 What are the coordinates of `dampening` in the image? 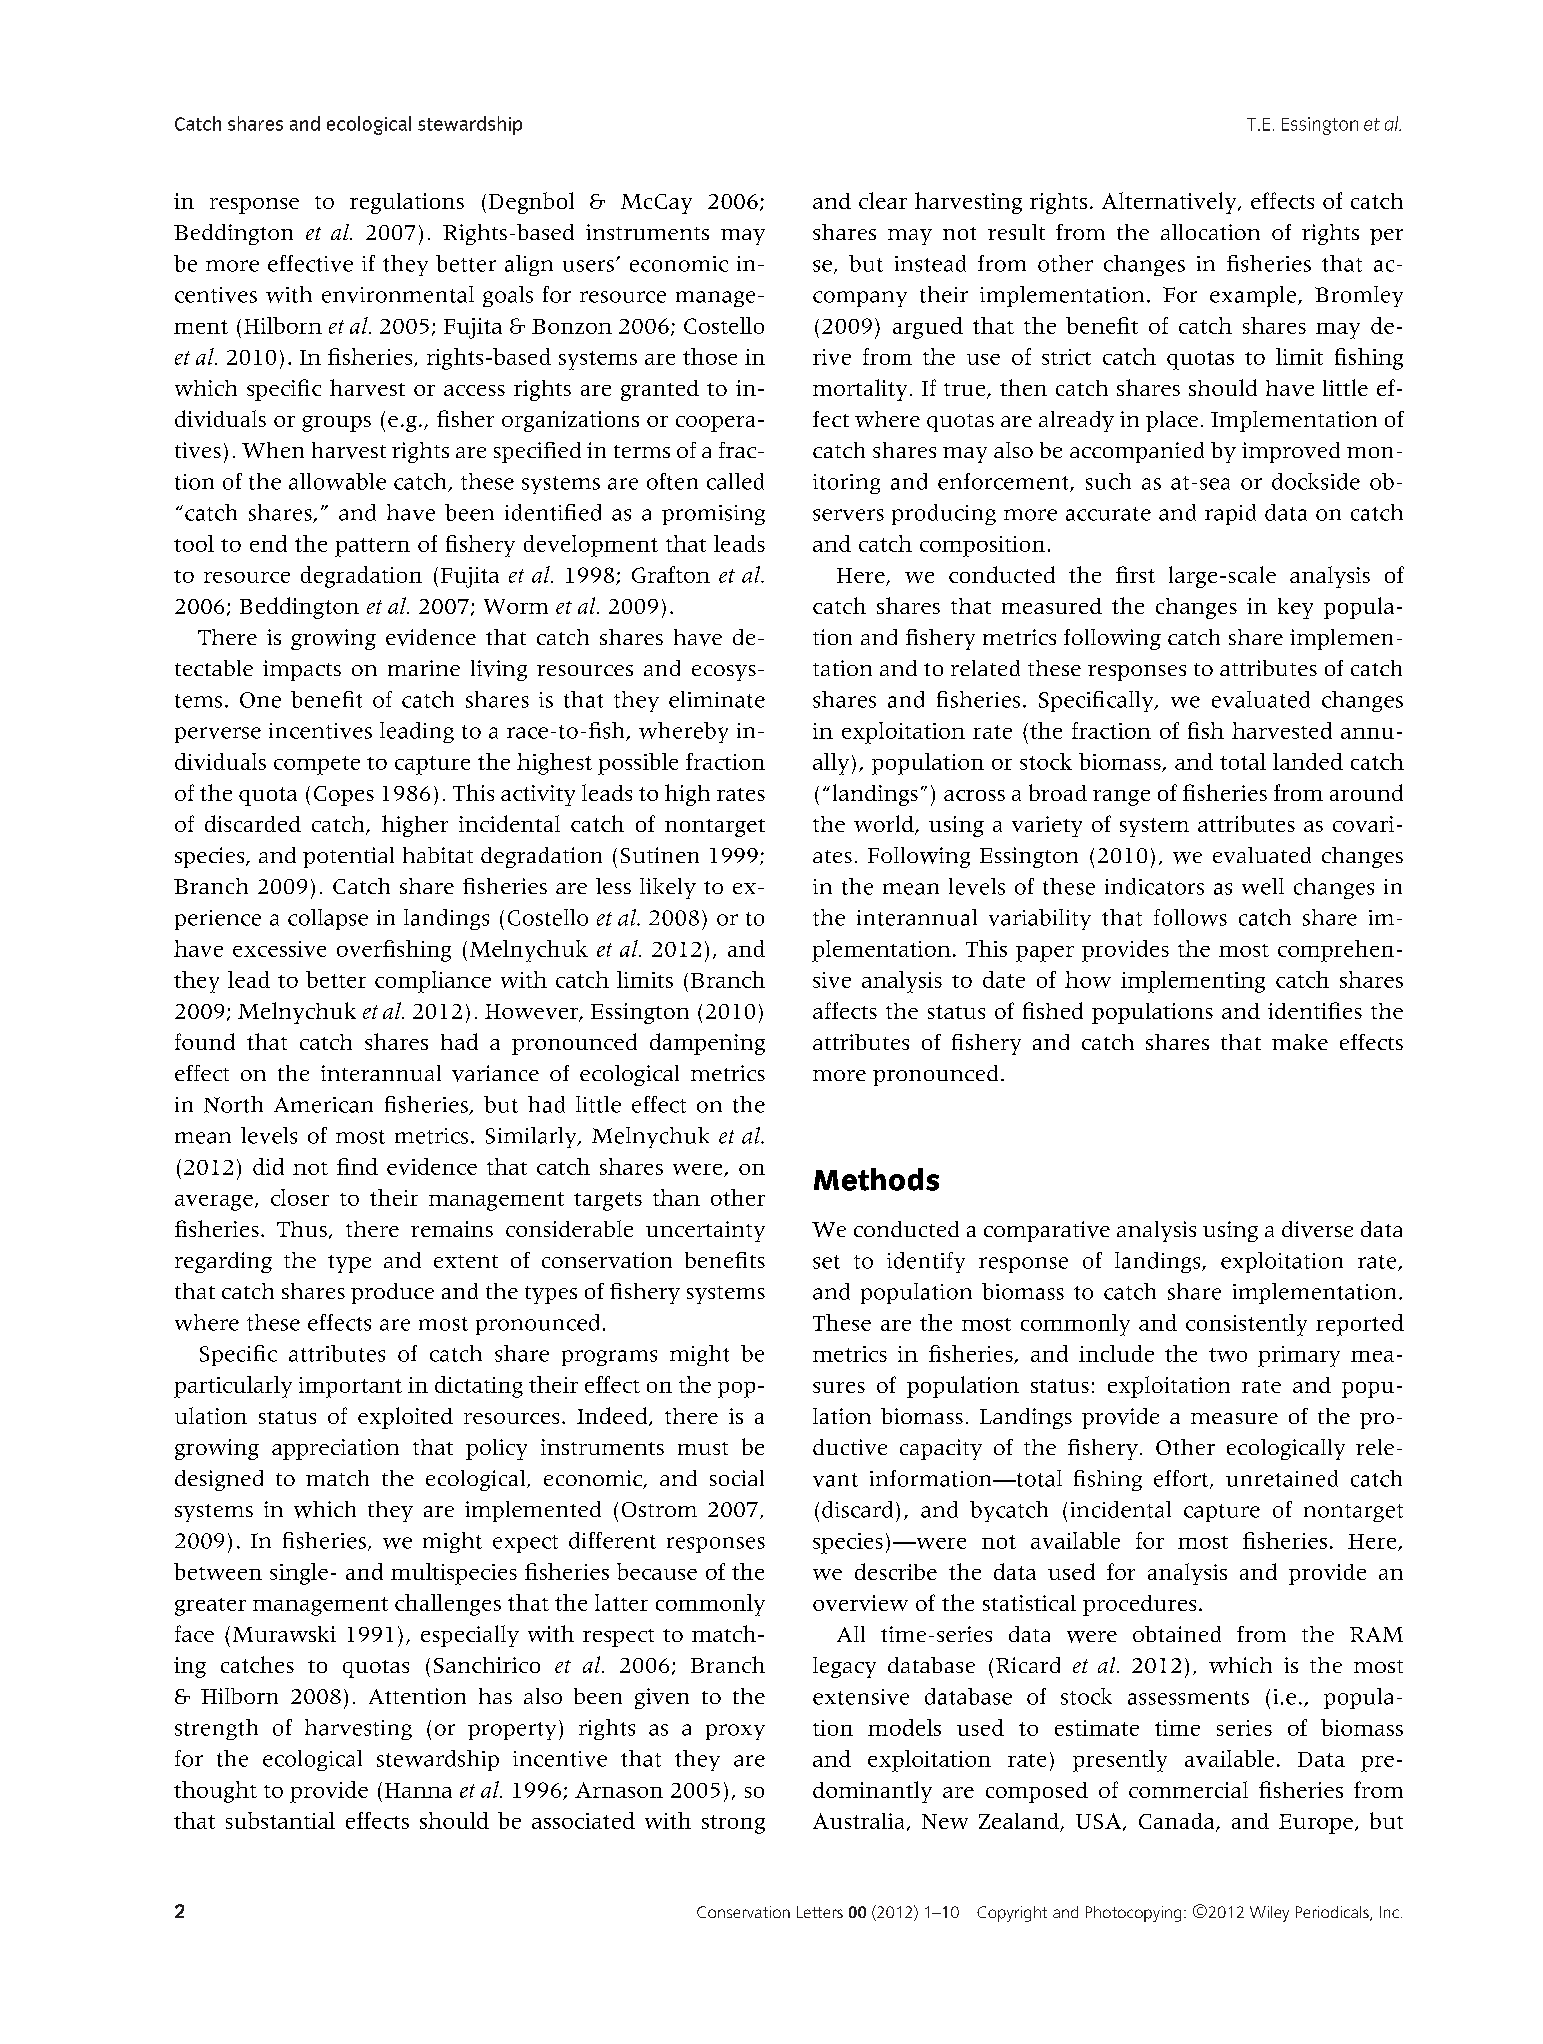 It's located at (707, 1044).
